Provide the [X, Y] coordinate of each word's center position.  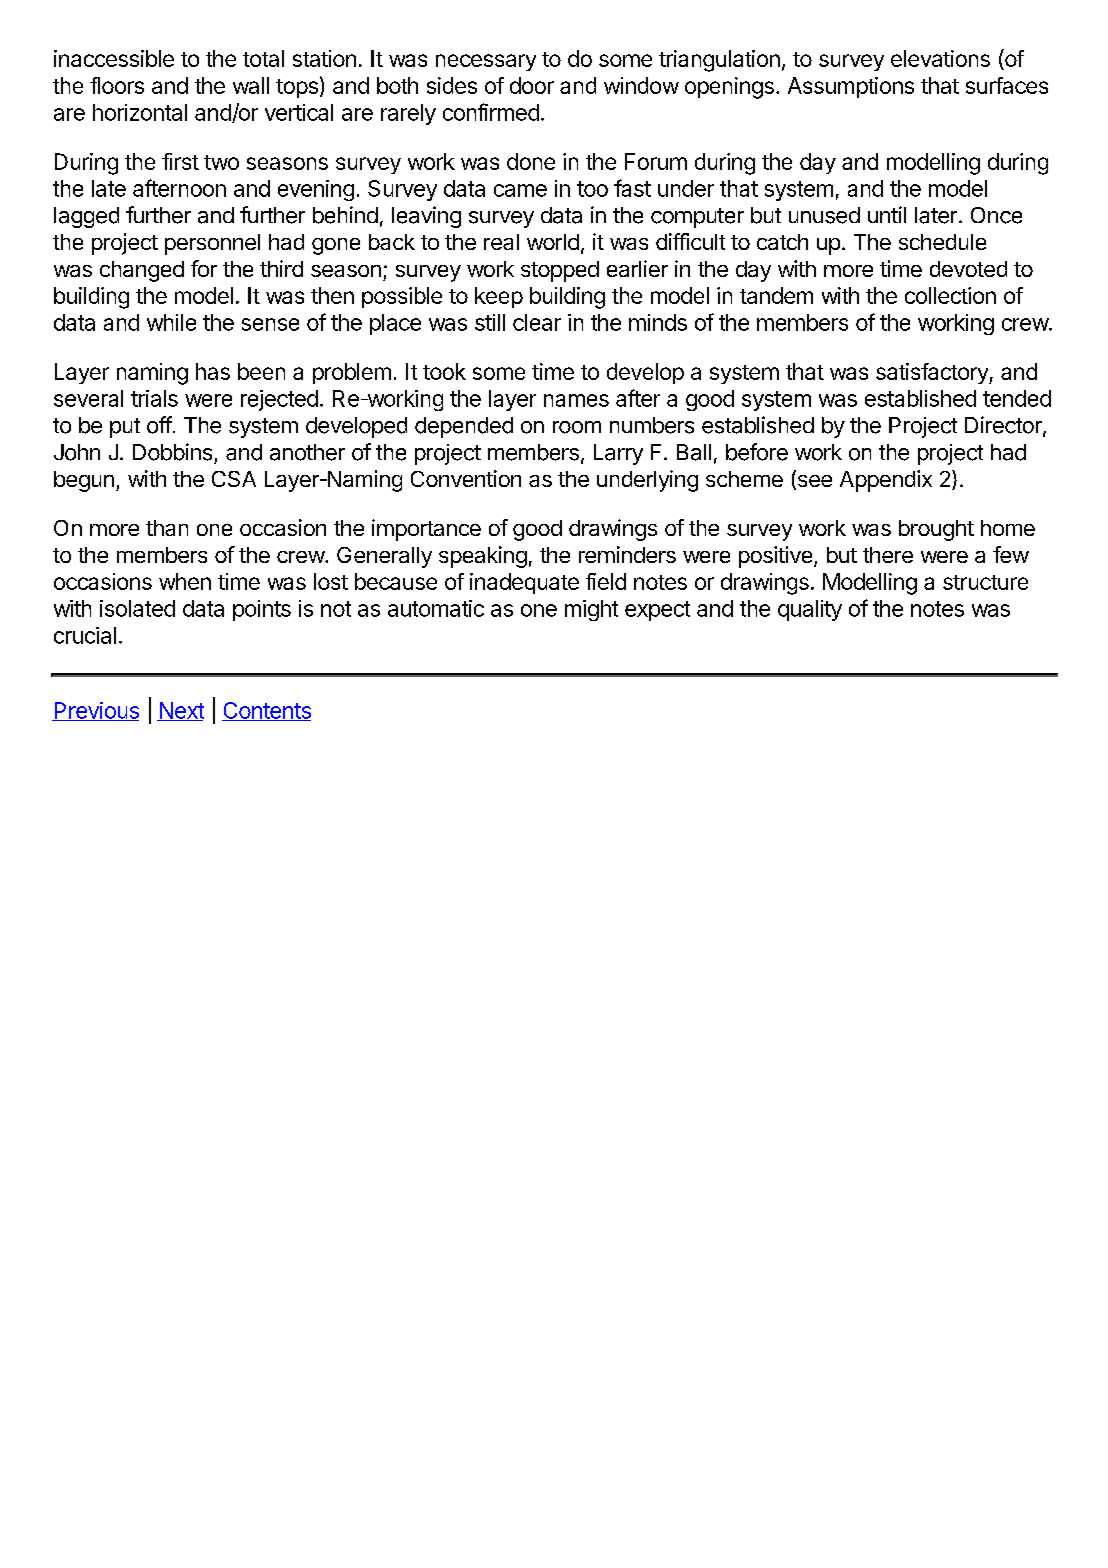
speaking [483, 557]
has [213, 371]
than [167, 528]
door [532, 85]
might [591, 610]
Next [180, 711]
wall [251, 85]
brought [936, 530]
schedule [942, 242]
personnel [212, 244]
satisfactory [933, 373]
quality [810, 610]
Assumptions [851, 87]
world [553, 242]
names [576, 400]
